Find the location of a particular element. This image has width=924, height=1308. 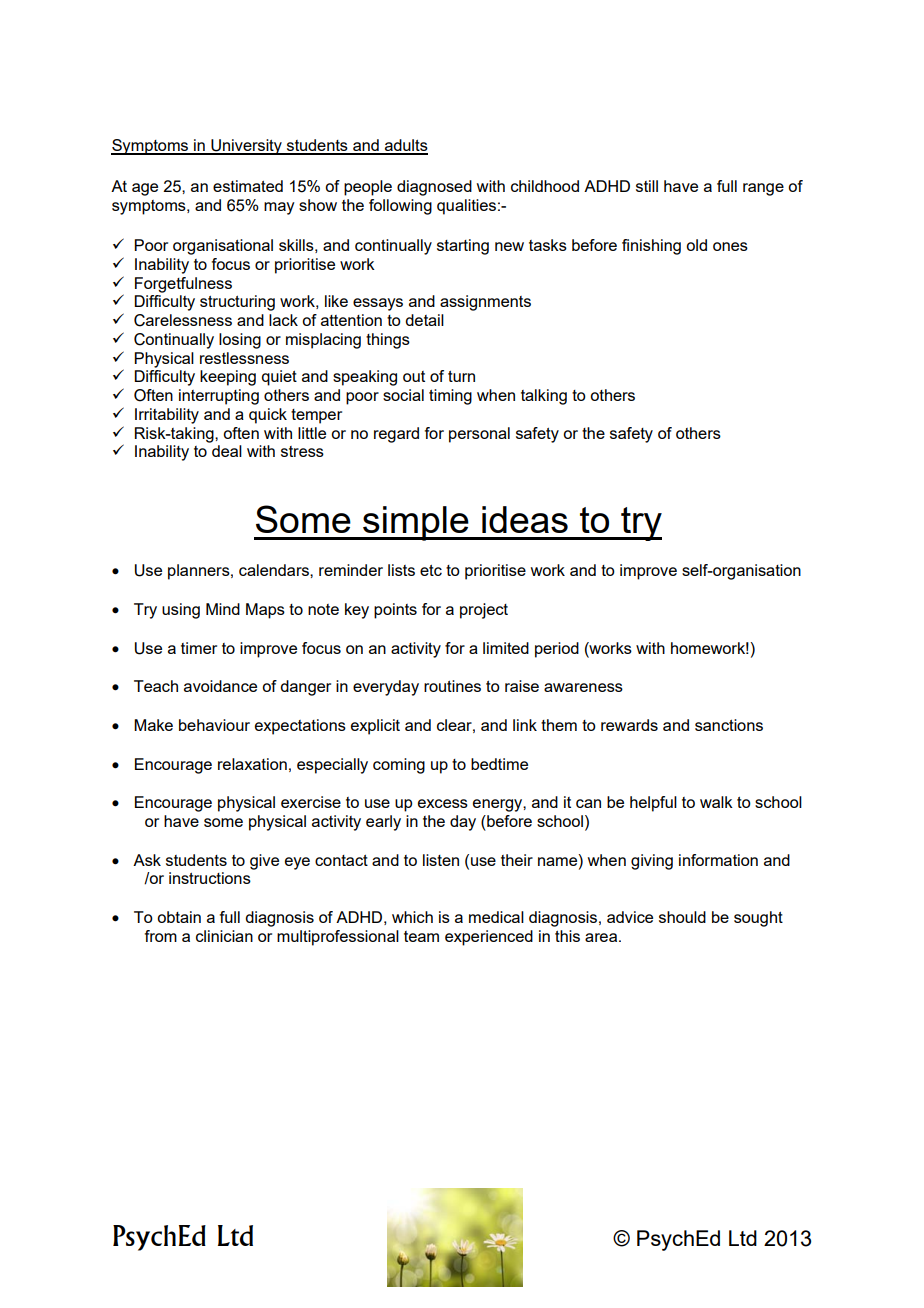

medical is located at coordinates (496, 917).
